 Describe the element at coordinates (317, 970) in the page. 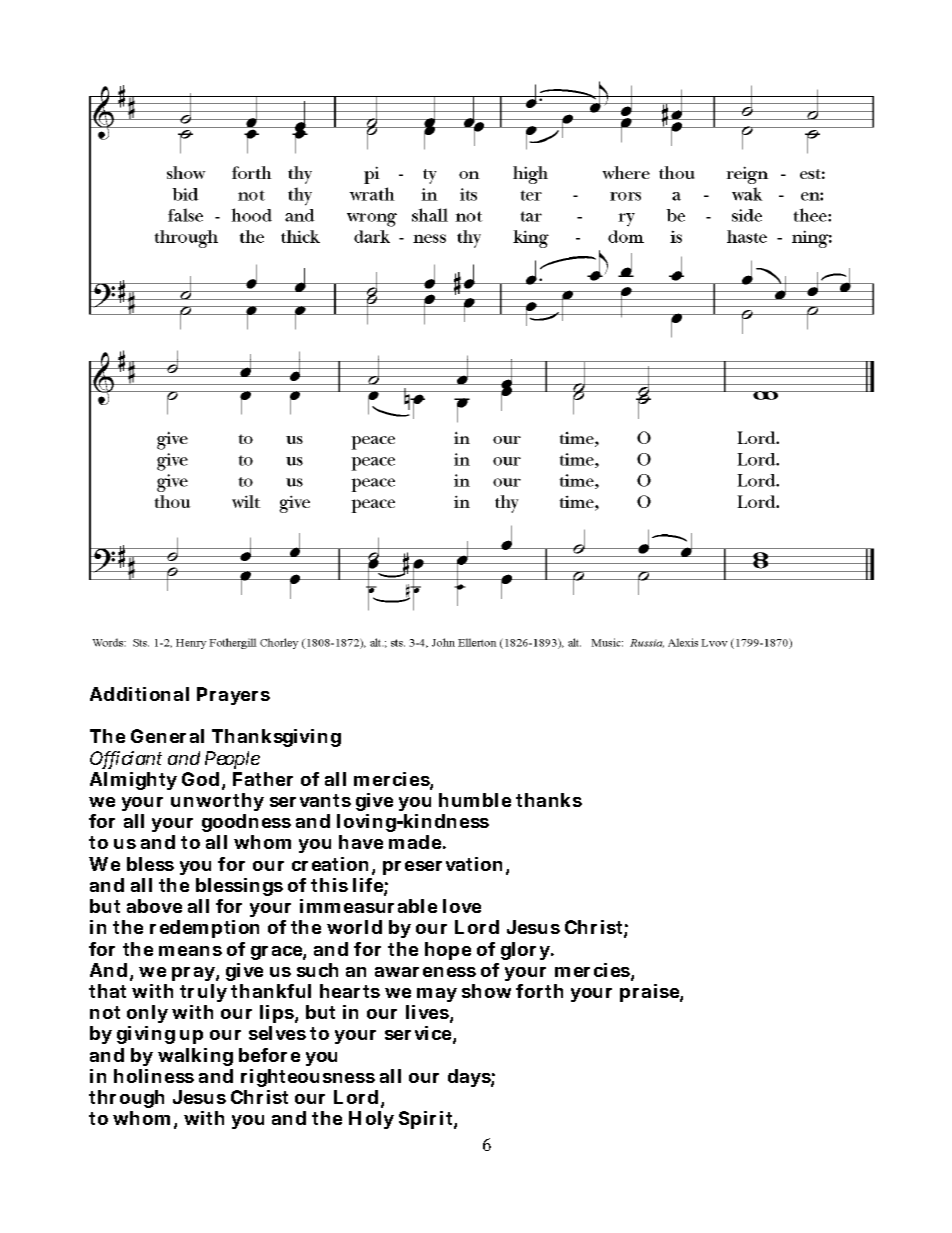

I see `such` at that location.
